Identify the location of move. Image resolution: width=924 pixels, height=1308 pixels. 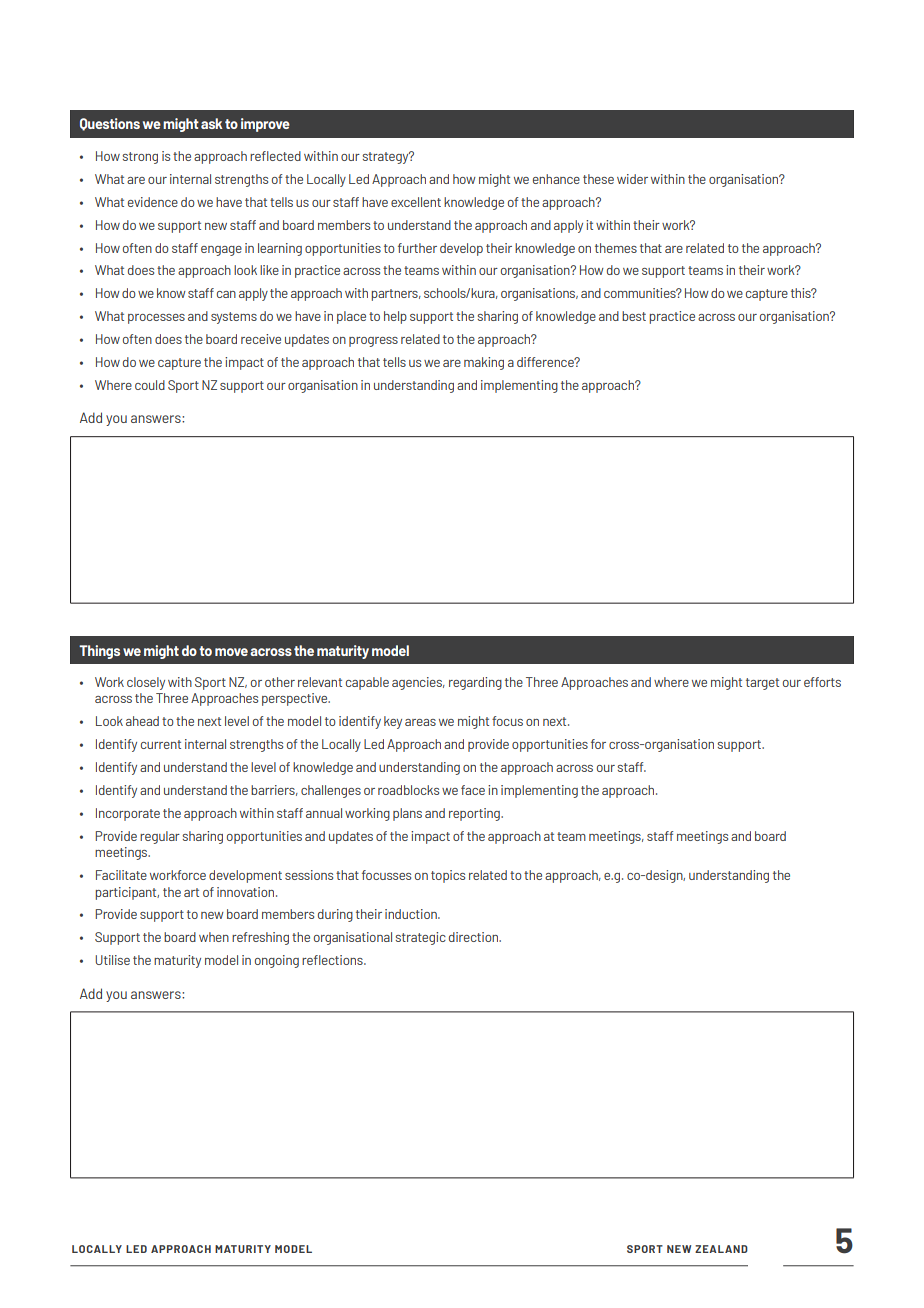
(231, 652).
